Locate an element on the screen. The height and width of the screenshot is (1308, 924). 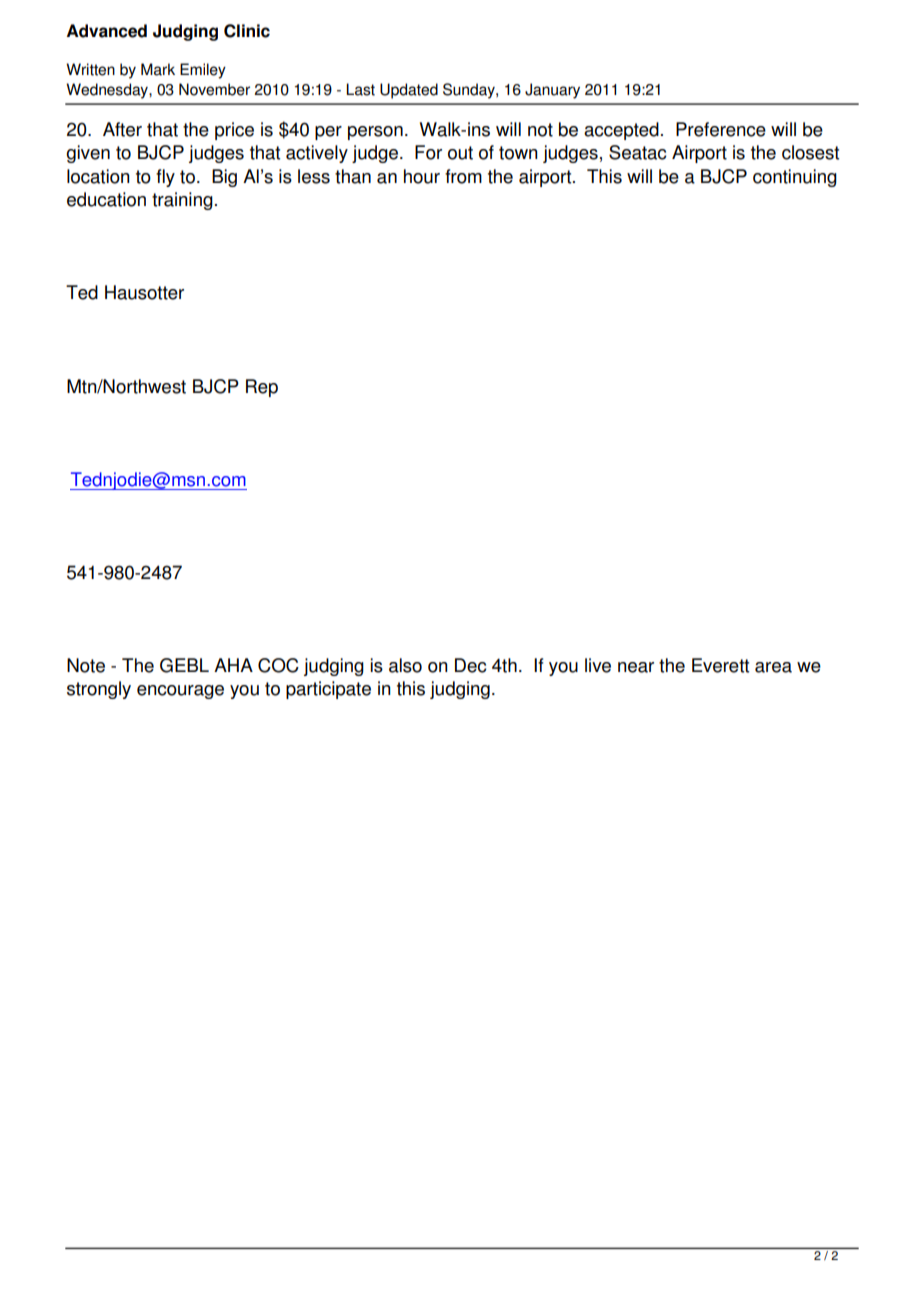
Everett is located at coordinates (720, 665).
